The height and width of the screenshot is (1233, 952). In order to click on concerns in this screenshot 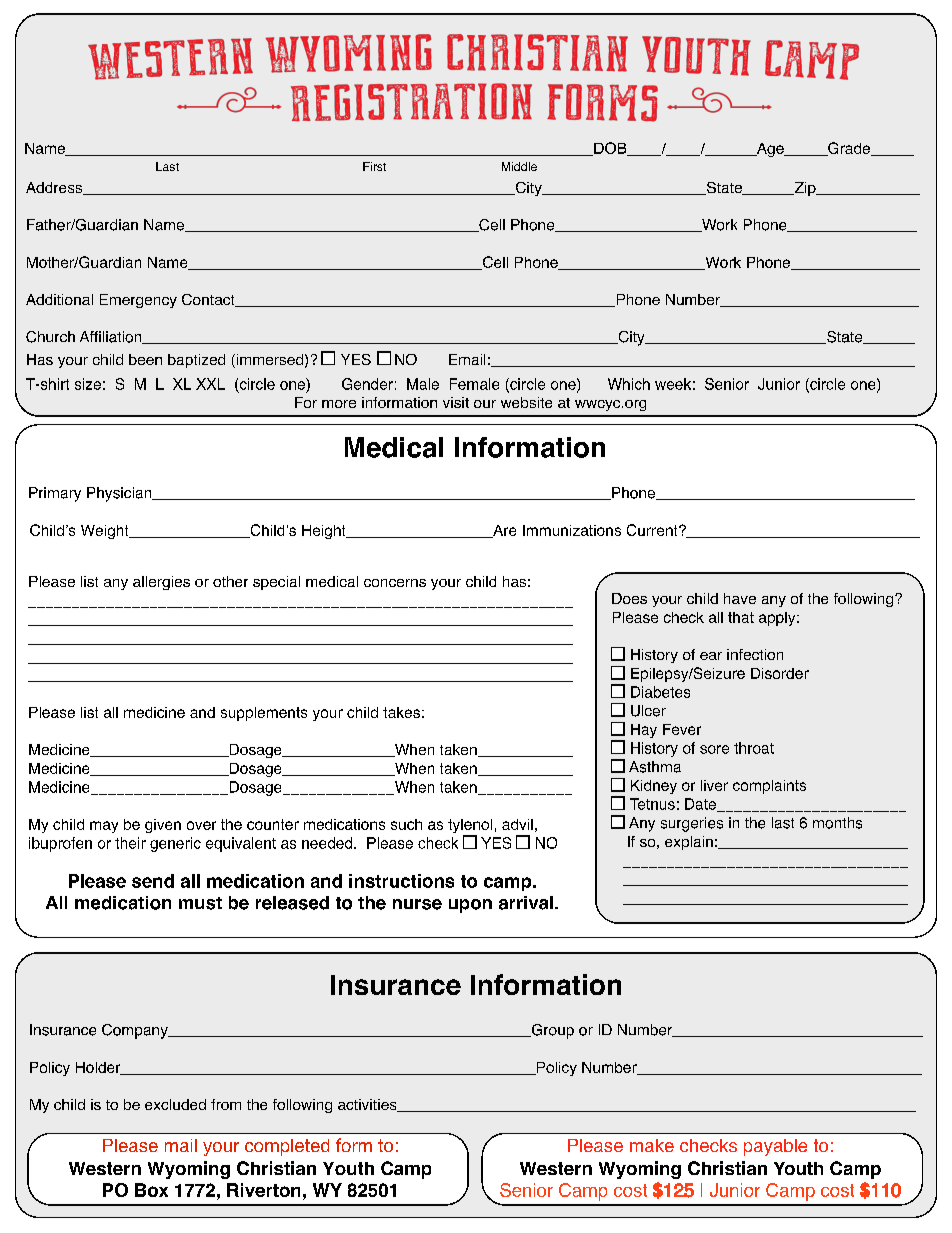, I will do `click(395, 583)`.
